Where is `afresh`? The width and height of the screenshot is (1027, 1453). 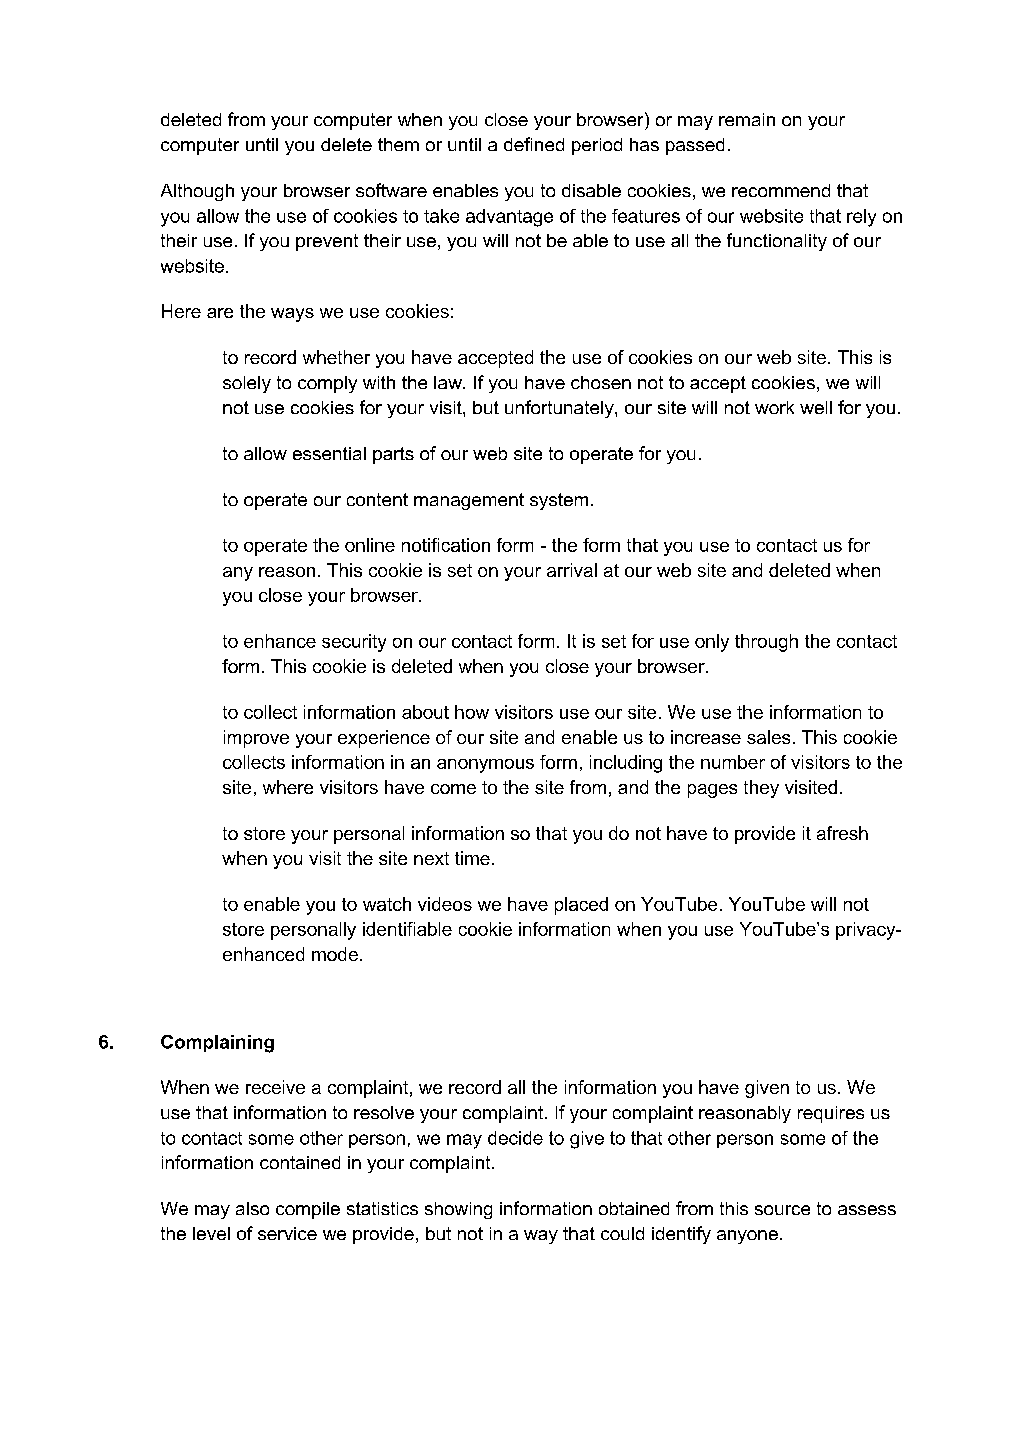 afresh is located at coordinates (842, 833).
